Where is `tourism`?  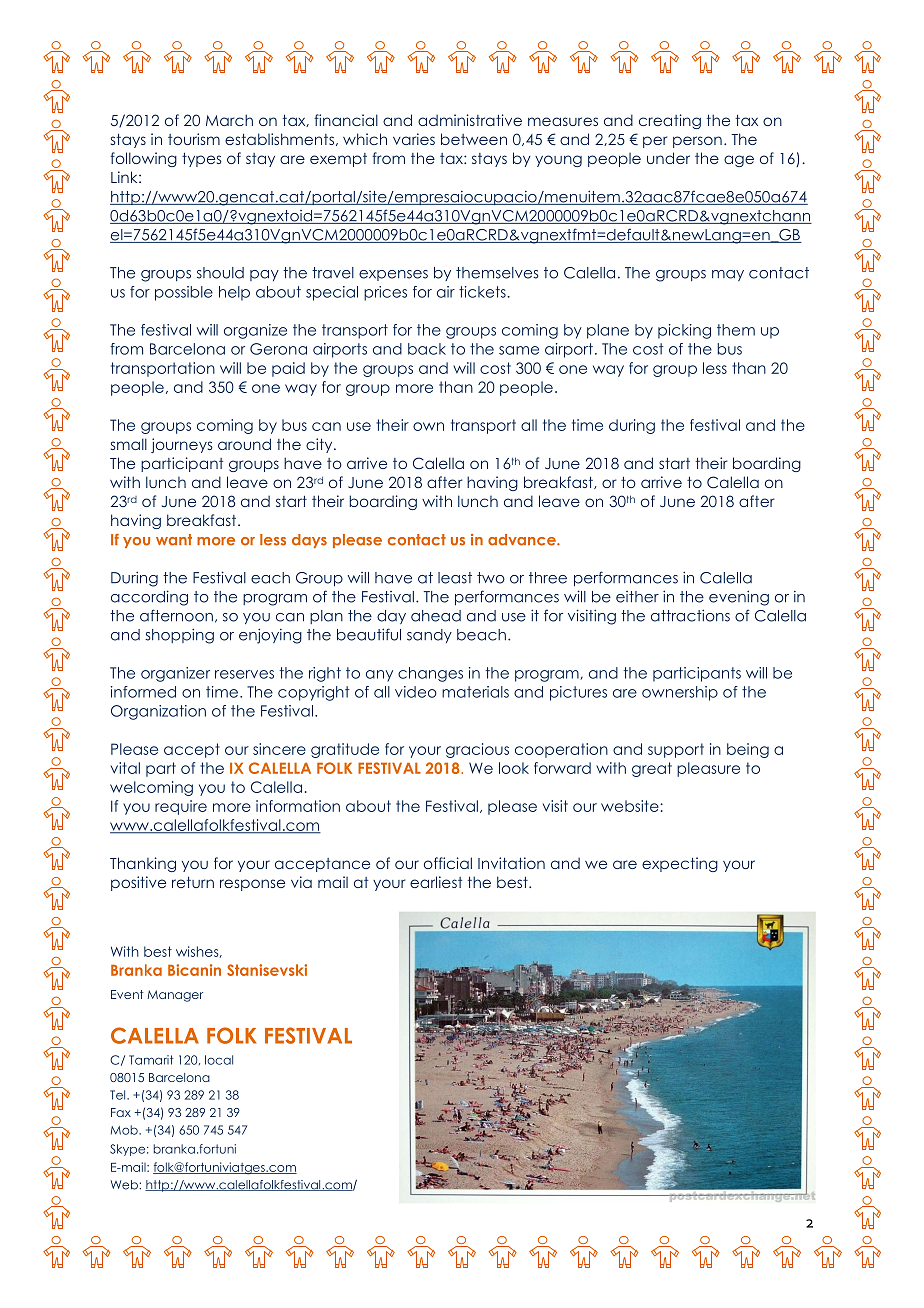
tourism is located at coordinates (194, 139).
